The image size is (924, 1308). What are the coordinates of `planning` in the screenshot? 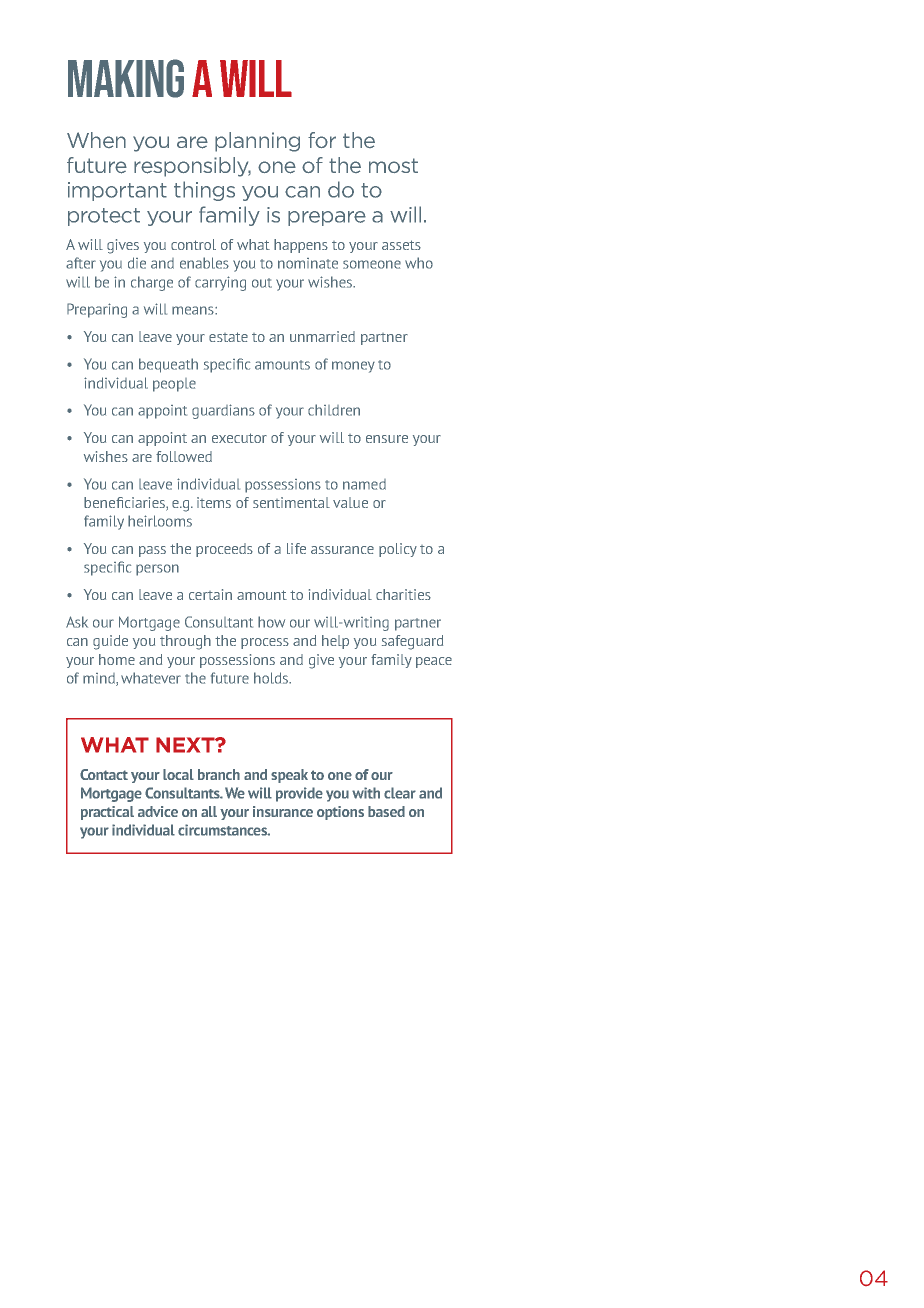 It's located at (257, 142).
